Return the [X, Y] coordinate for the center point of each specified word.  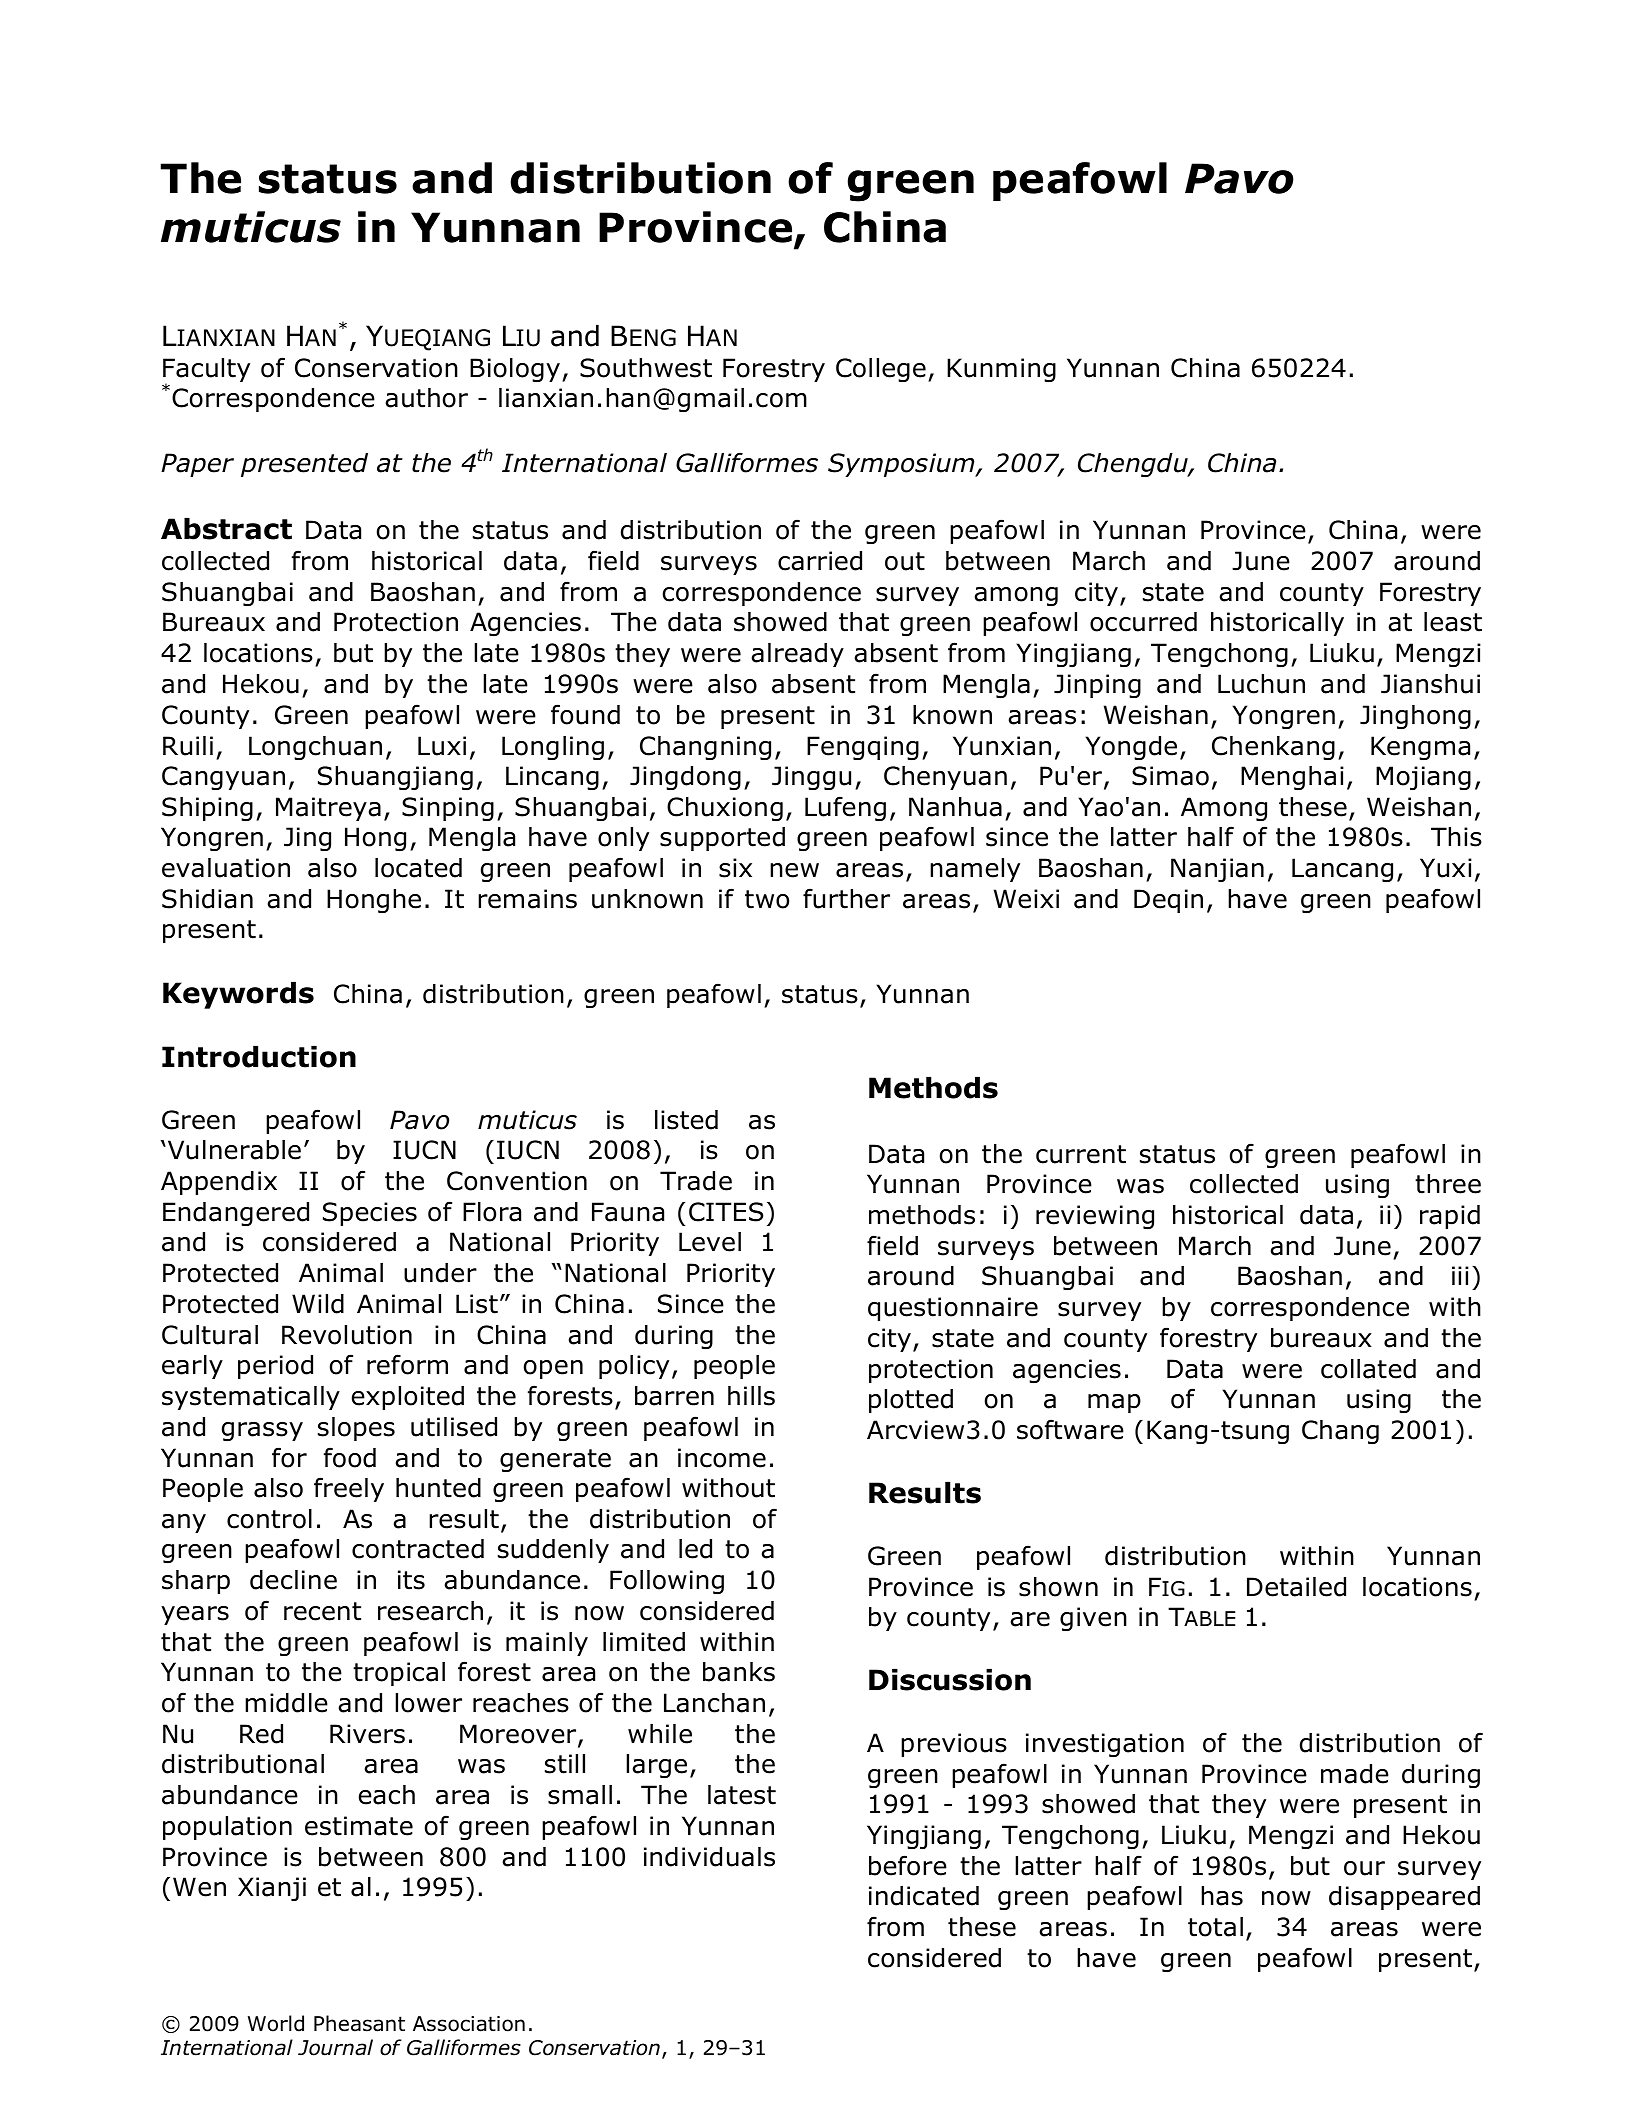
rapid [1450, 1217]
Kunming [1001, 370]
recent [322, 1611]
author [426, 398]
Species [370, 1214]
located [418, 868]
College [881, 370]
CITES [726, 1212]
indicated [924, 1896]
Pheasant [359, 2023]
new [794, 870]
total [1215, 1927]
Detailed [1296, 1587]
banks [739, 1672]
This [1456, 837]
